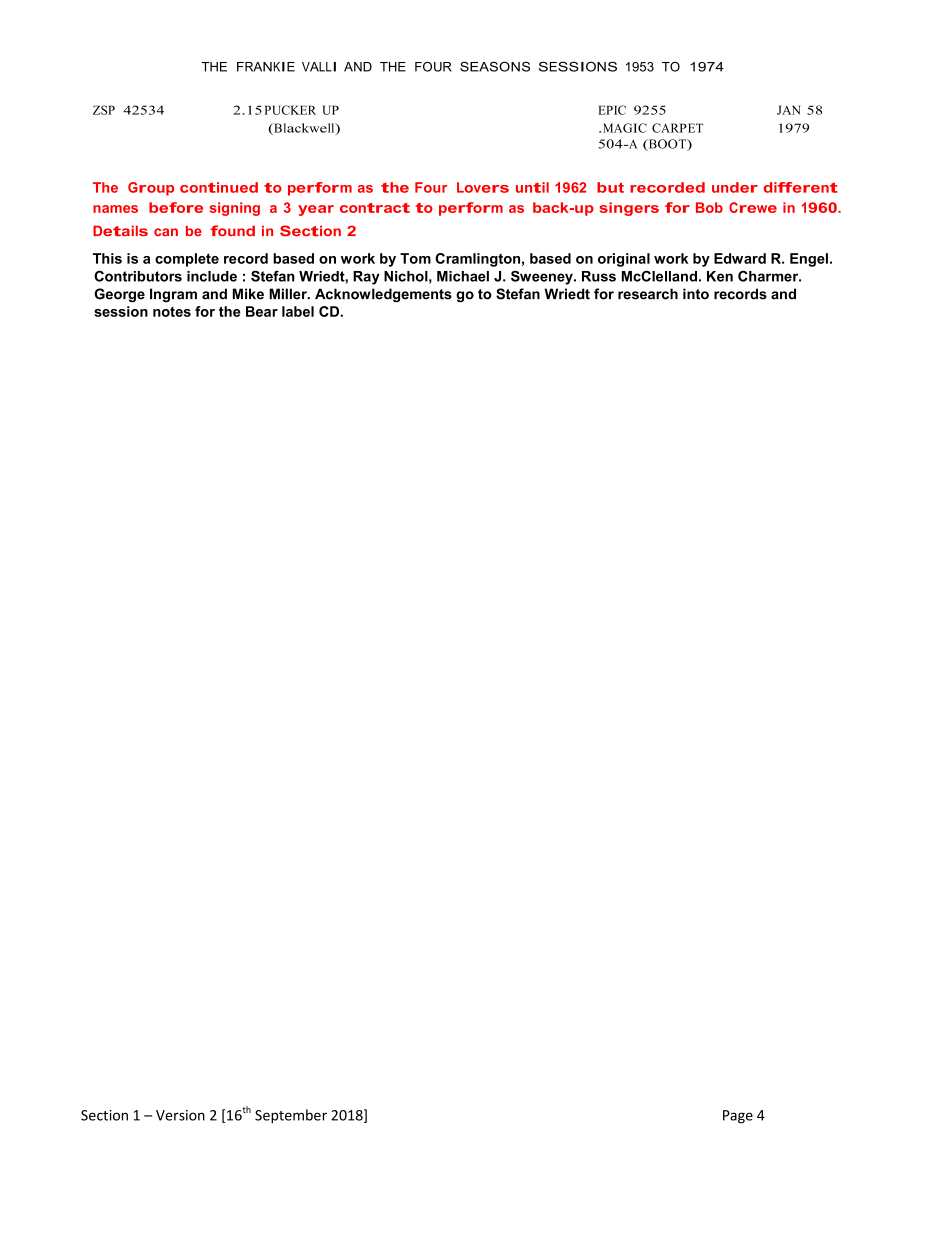 This screenshot has height=1233, width=952. I want to click on FRANKIE, so click(266, 67).
